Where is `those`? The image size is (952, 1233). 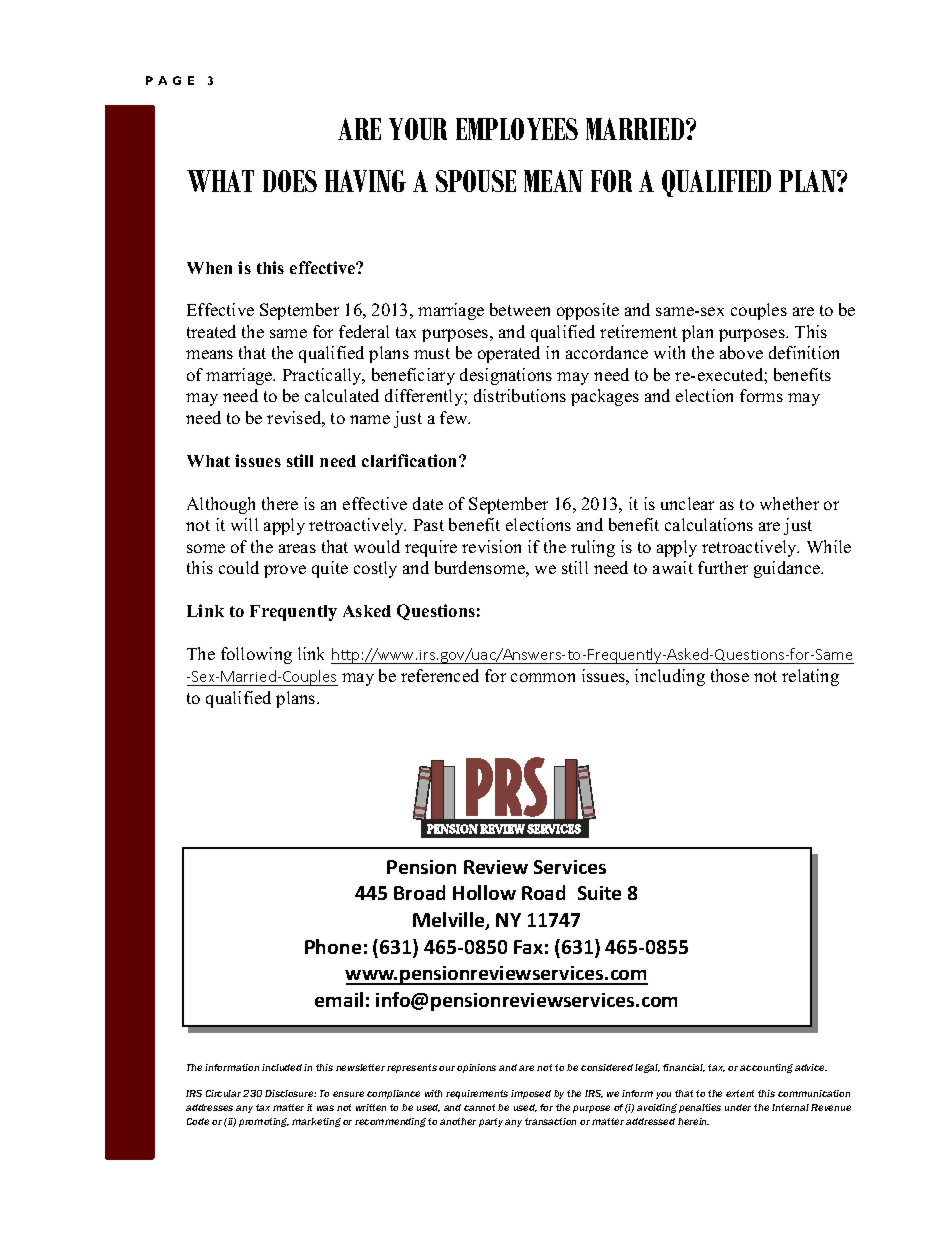
those is located at coordinates (730, 675).
